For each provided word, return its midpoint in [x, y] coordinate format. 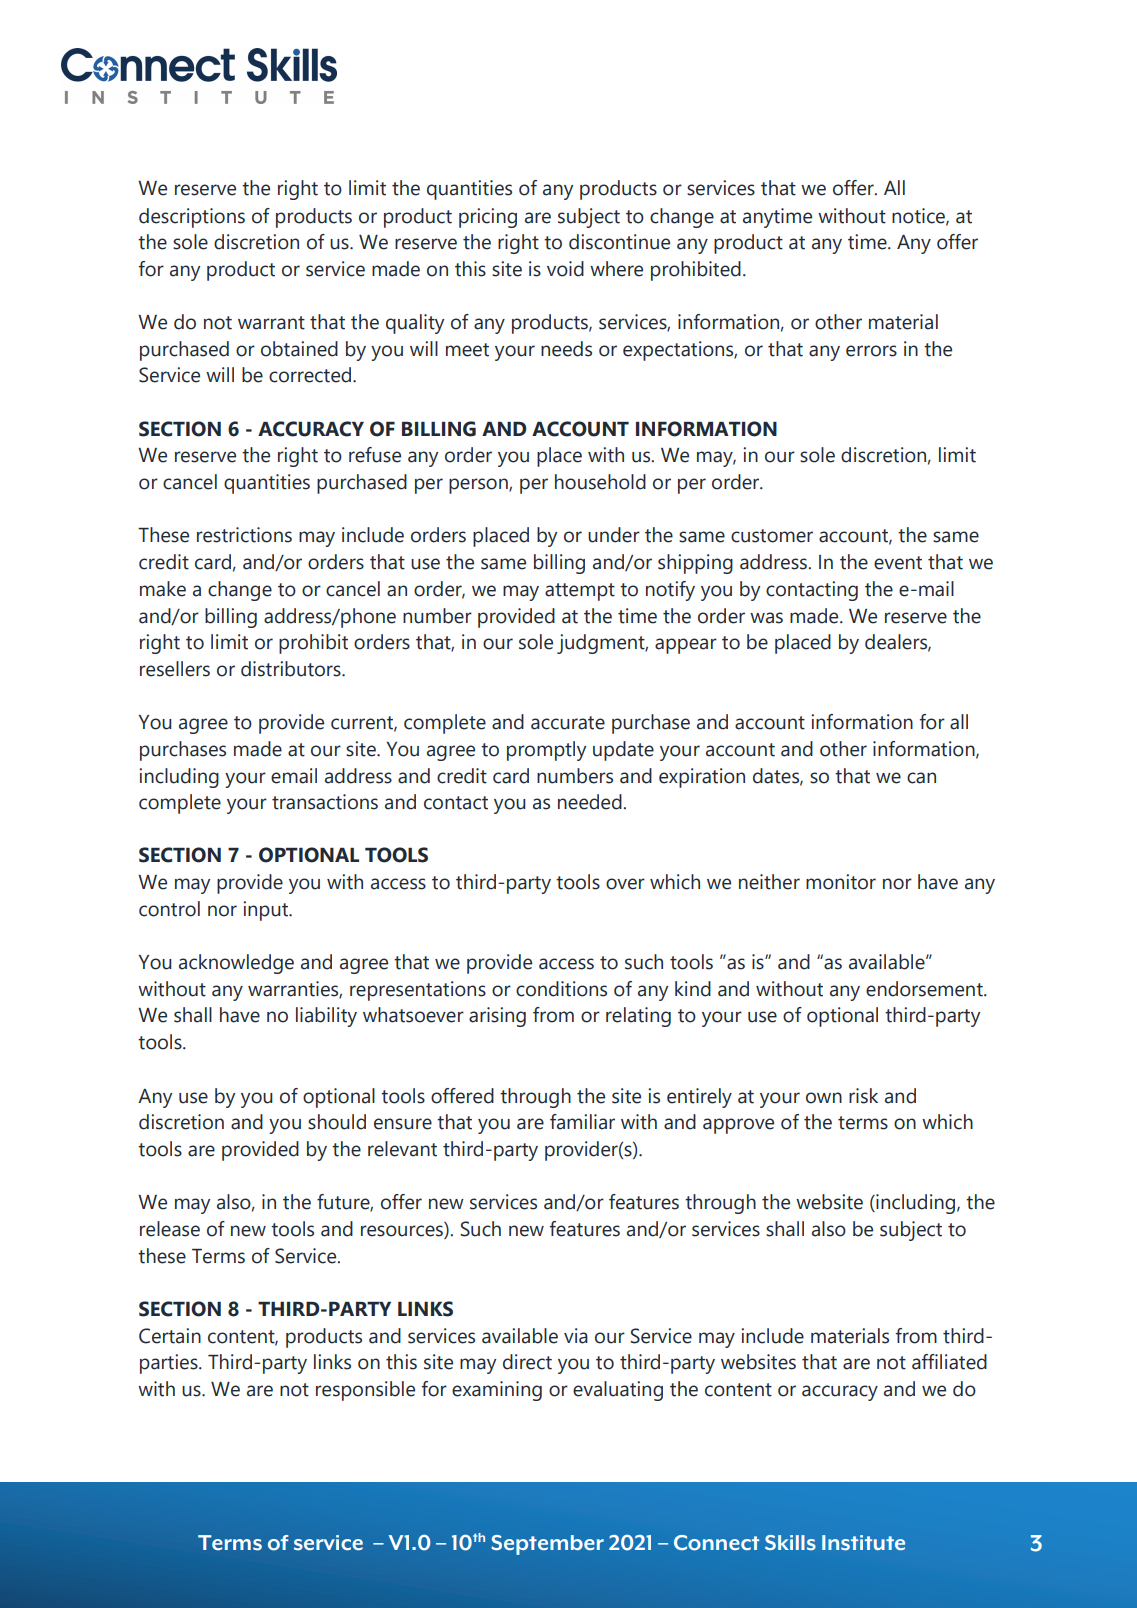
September [547, 1545]
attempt [580, 592]
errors [871, 351]
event [898, 563]
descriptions [192, 218]
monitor [841, 882]
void [565, 269]
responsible [365, 1391]
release [170, 1229]
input [267, 911]
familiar [582, 1122]
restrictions [244, 535]
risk [863, 1096]
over [625, 884]
